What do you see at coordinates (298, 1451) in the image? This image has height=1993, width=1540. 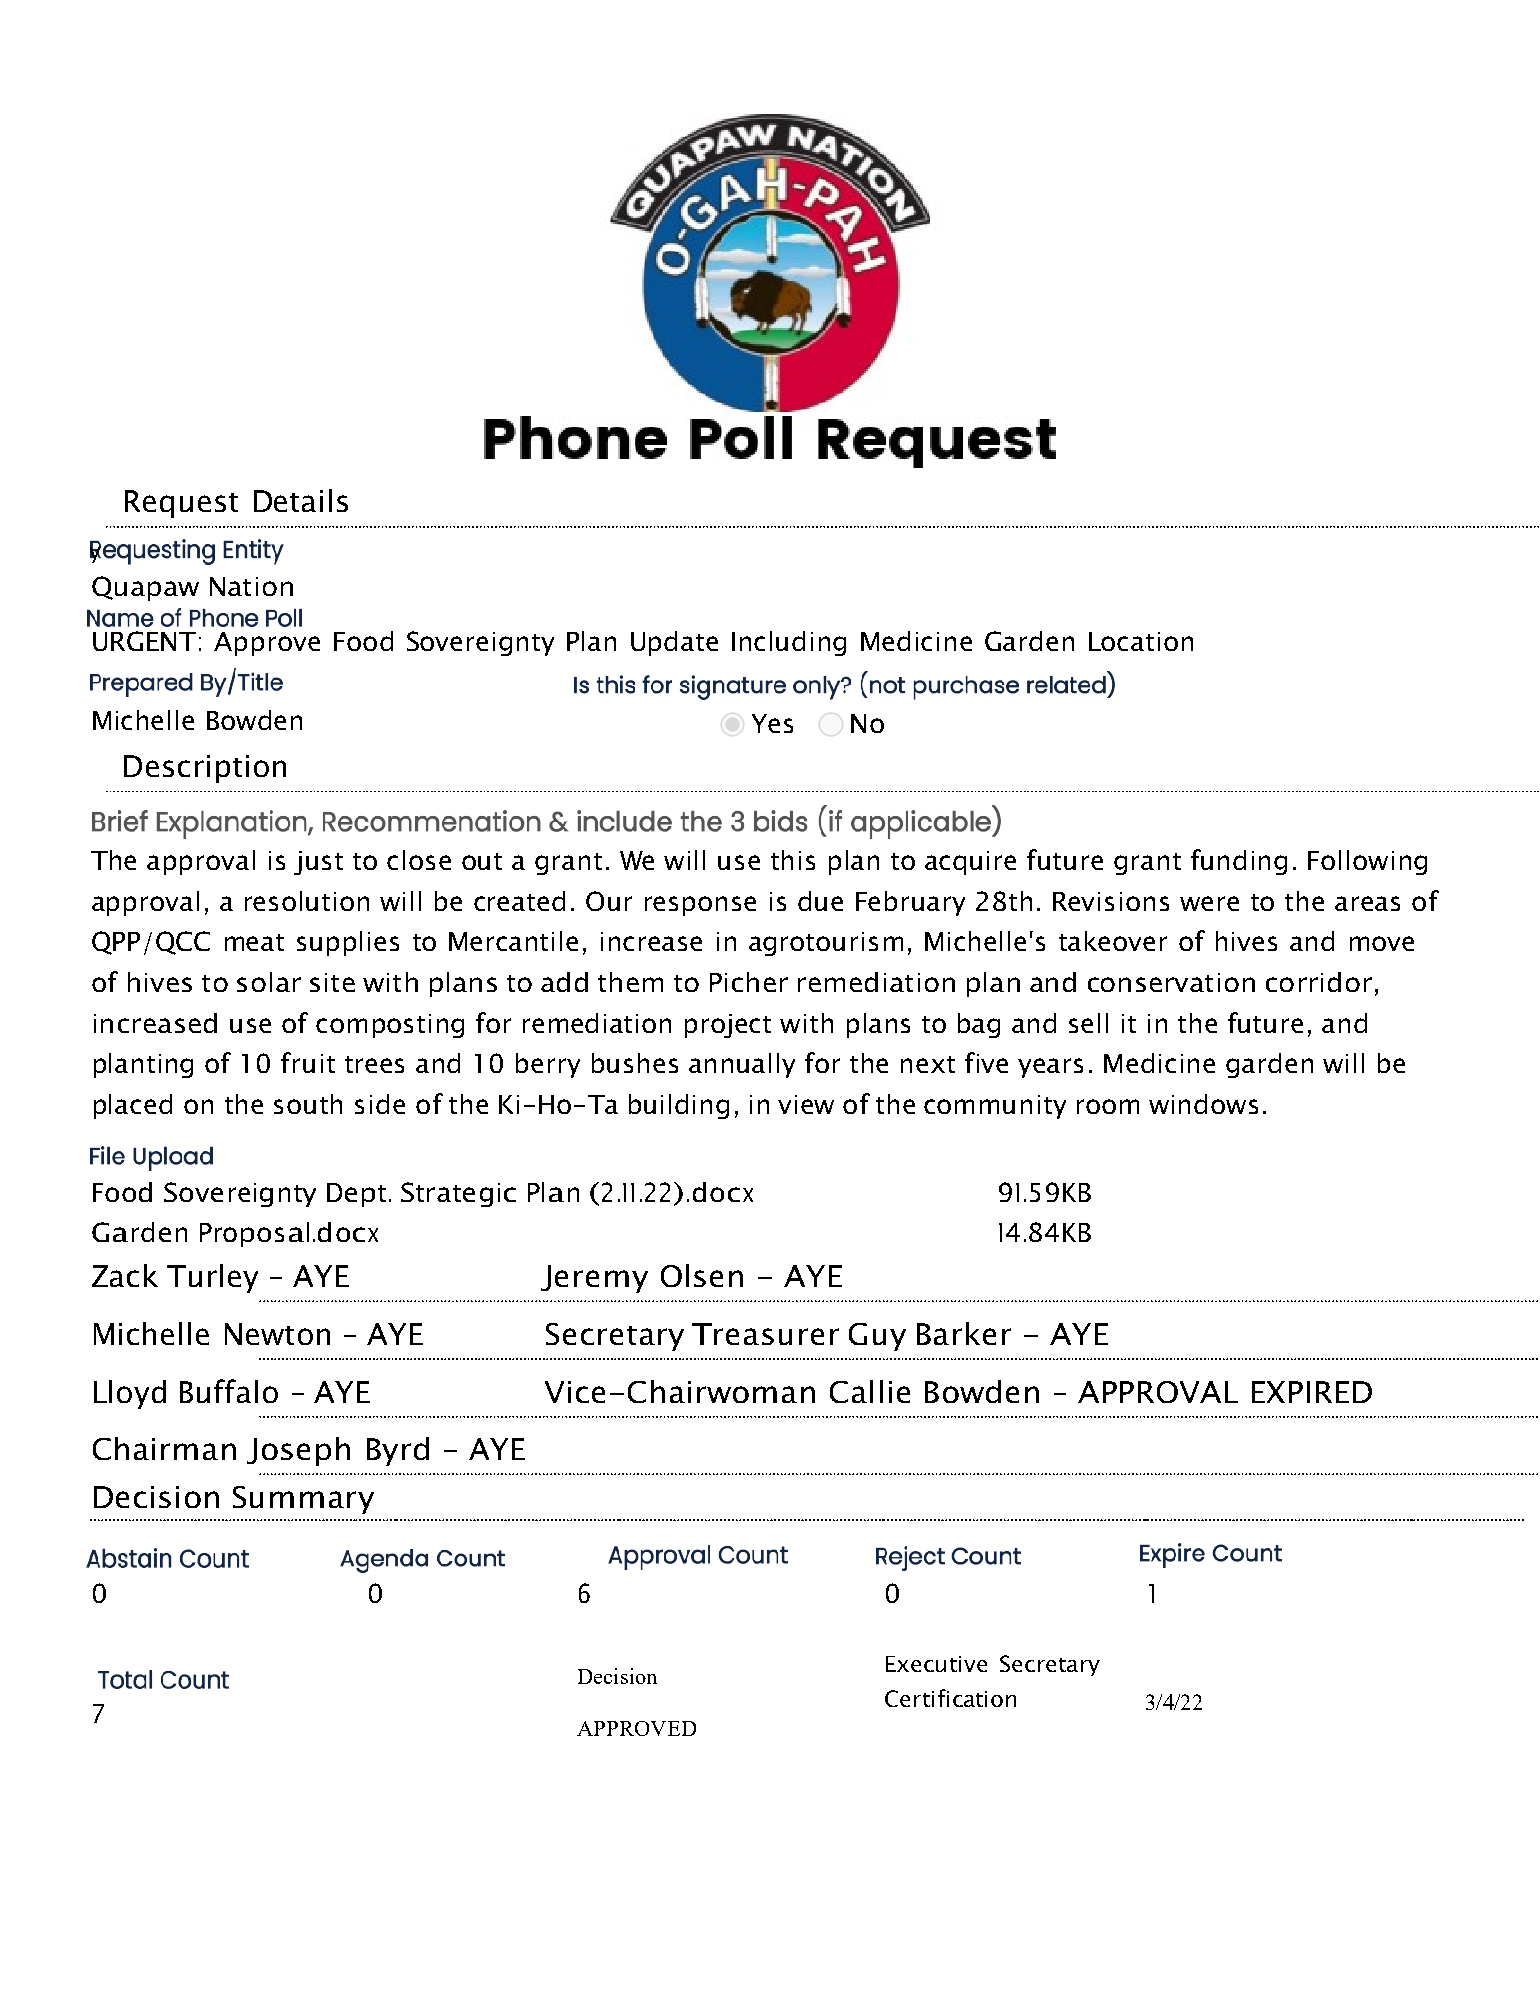 I see `Joseph` at bounding box center [298, 1451].
